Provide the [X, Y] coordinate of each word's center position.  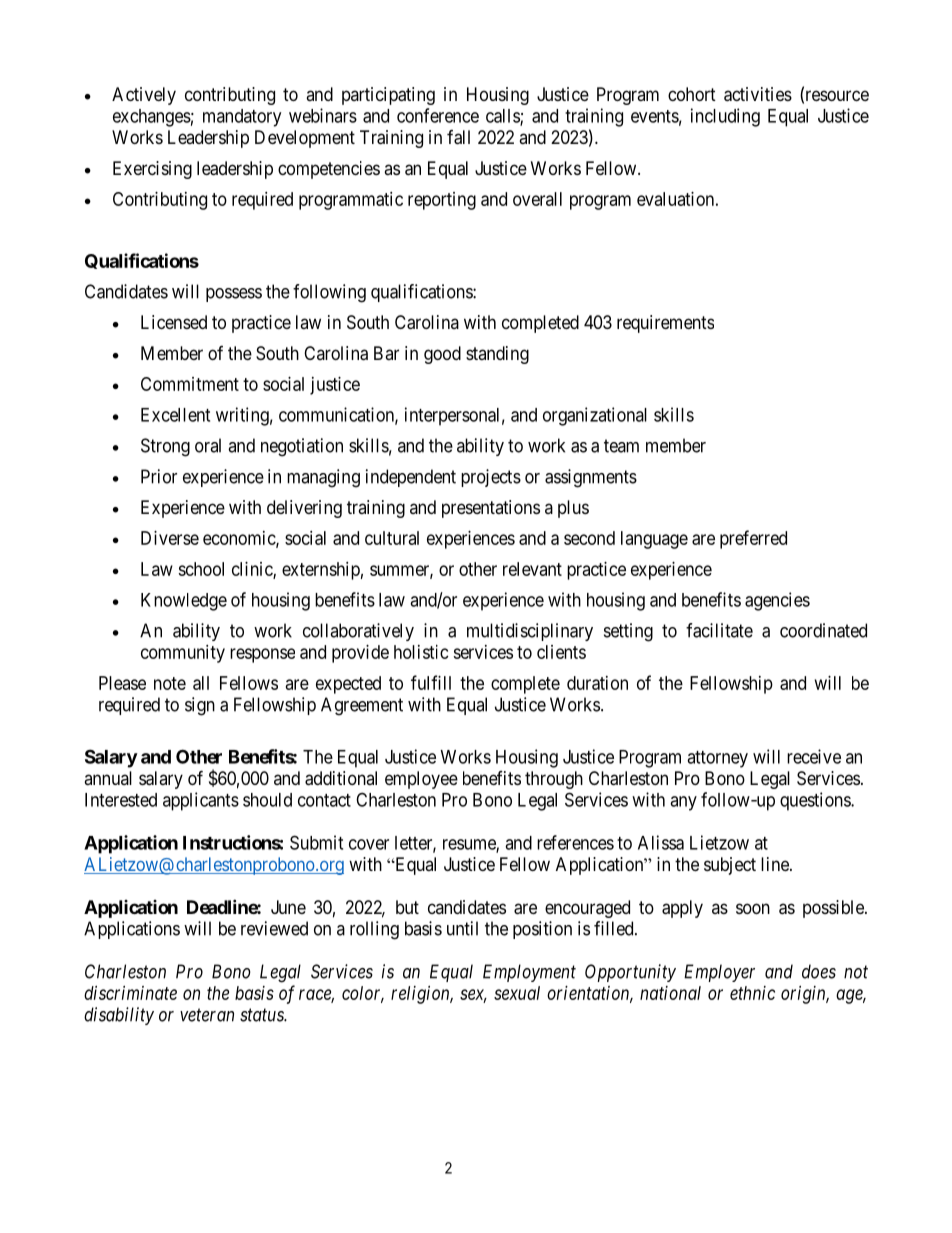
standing [497, 355]
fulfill [431, 682]
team [621, 446]
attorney [717, 759]
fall [458, 137]
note [170, 683]
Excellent [175, 415]
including [725, 117]
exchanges [152, 118]
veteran [207, 1015]
